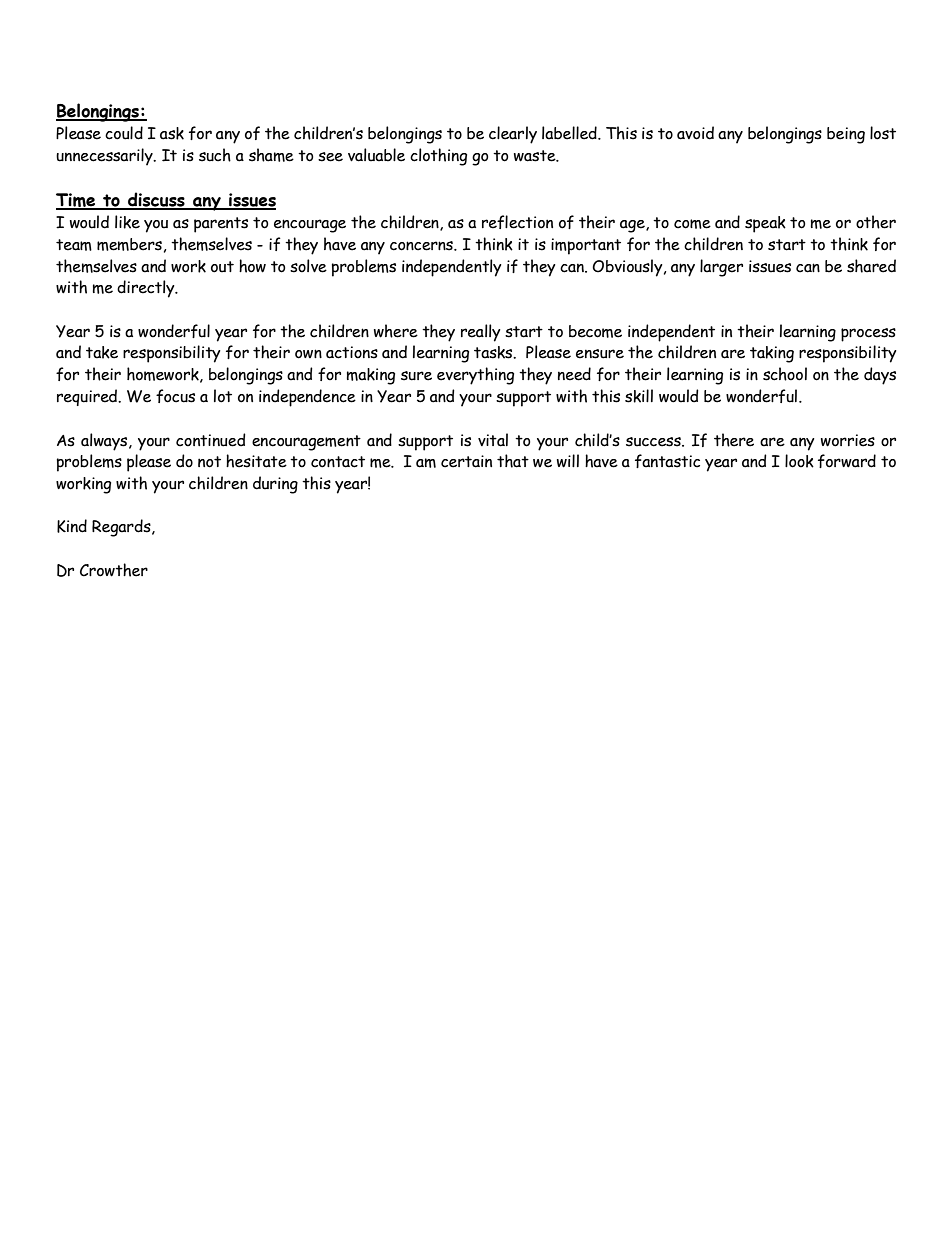 The height and width of the document is (1233, 952). Describe the element at coordinates (114, 570) in the document. I see `Crowther` at that location.
